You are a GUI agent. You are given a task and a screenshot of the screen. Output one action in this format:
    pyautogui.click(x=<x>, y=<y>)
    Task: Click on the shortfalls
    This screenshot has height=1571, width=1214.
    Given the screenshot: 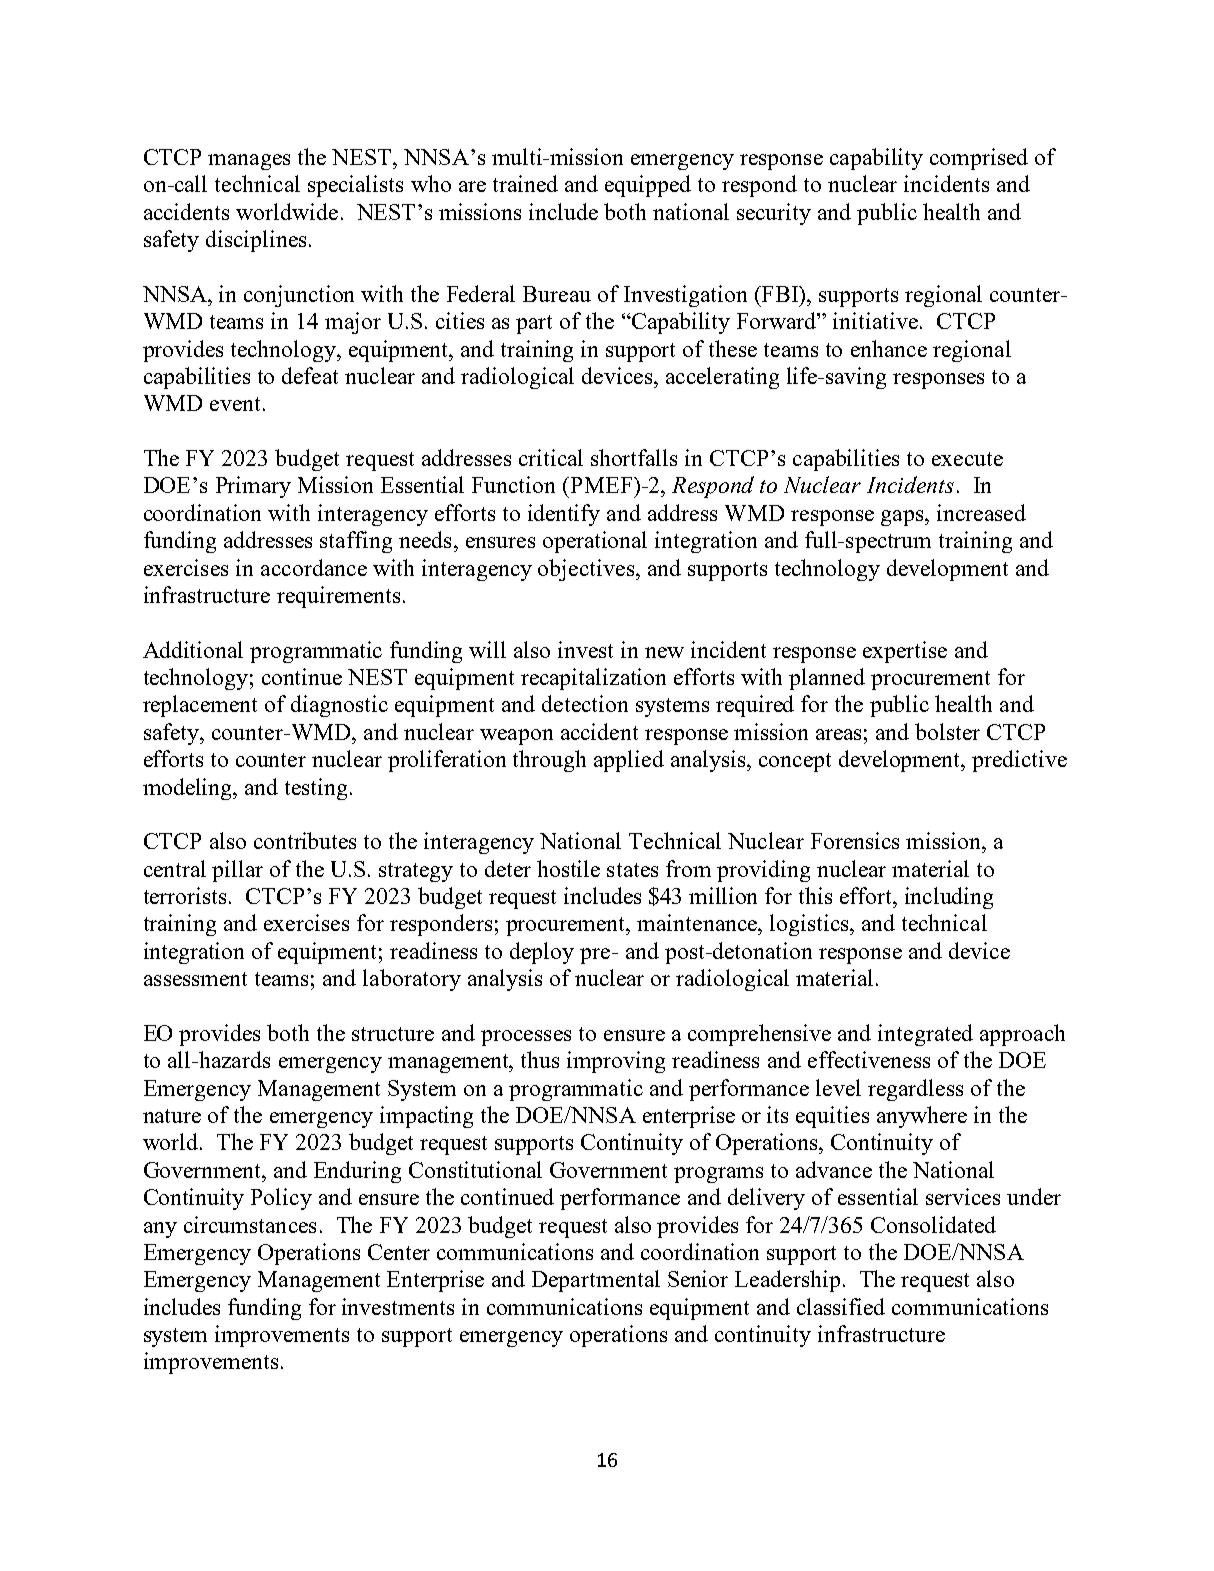 What is the action you would take?
    pyautogui.click(x=634, y=457)
